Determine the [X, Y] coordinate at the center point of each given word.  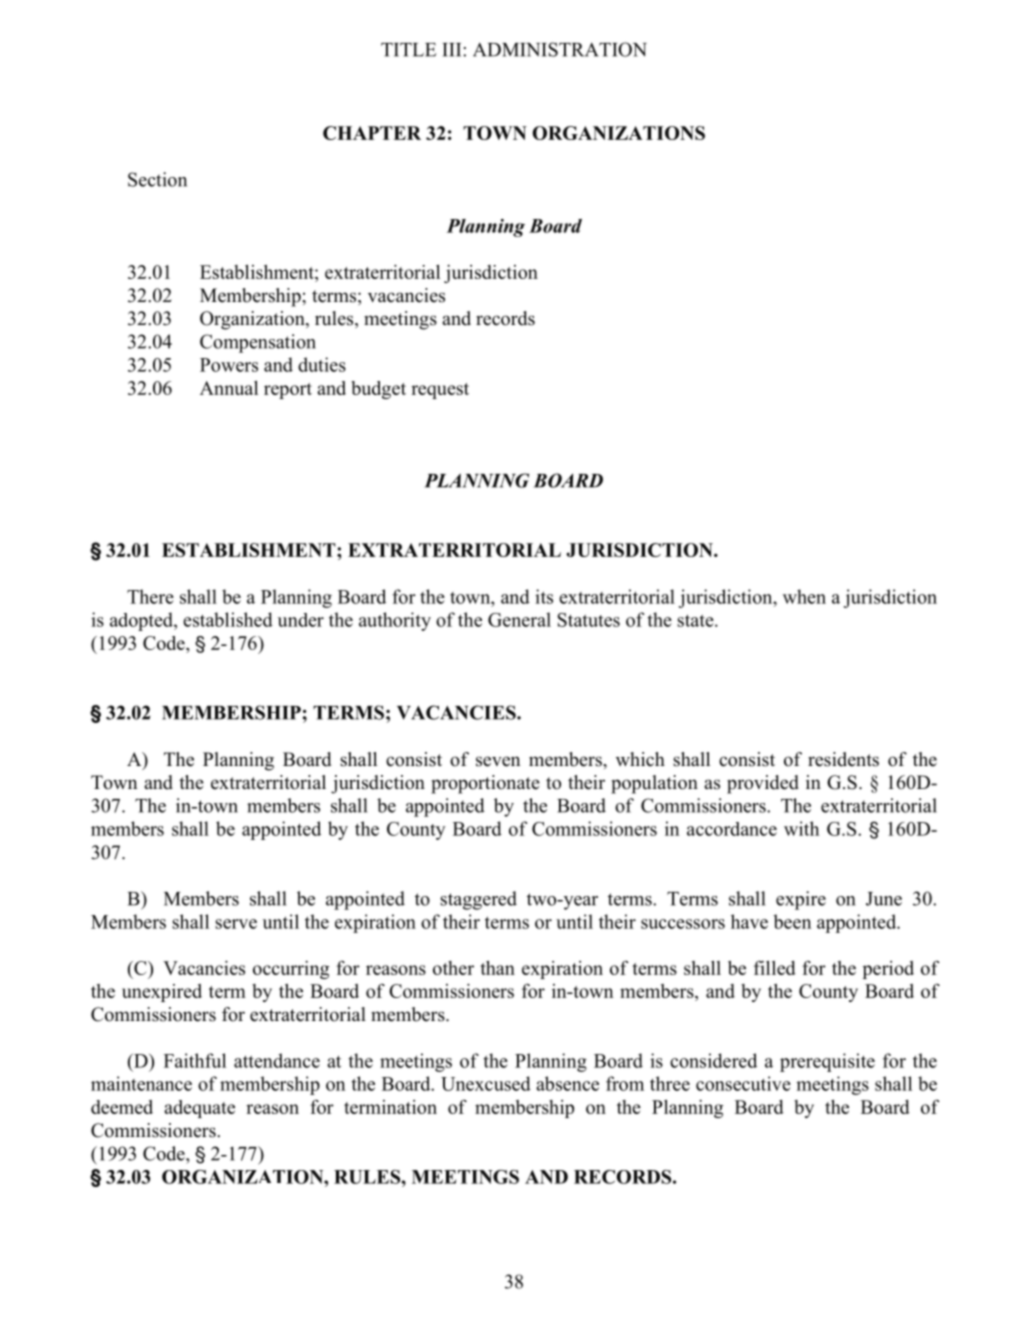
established [228, 619]
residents [843, 759]
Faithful [195, 1060]
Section [157, 179]
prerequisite [827, 1062]
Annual [229, 388]
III [453, 50]
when [804, 596]
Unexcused [486, 1083]
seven [498, 761]
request [440, 391]
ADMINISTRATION [560, 49]
